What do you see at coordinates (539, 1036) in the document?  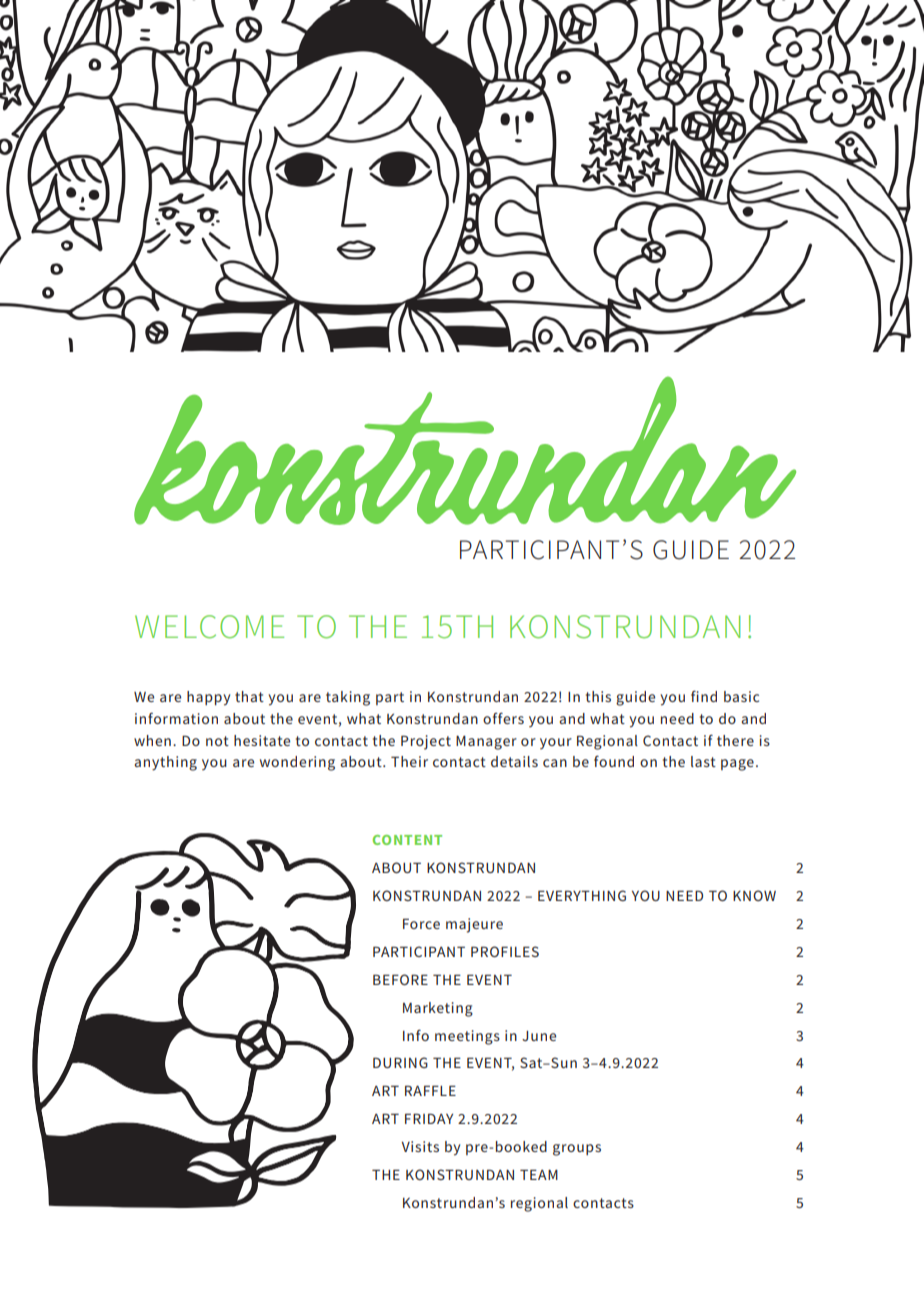 I see `June` at bounding box center [539, 1036].
